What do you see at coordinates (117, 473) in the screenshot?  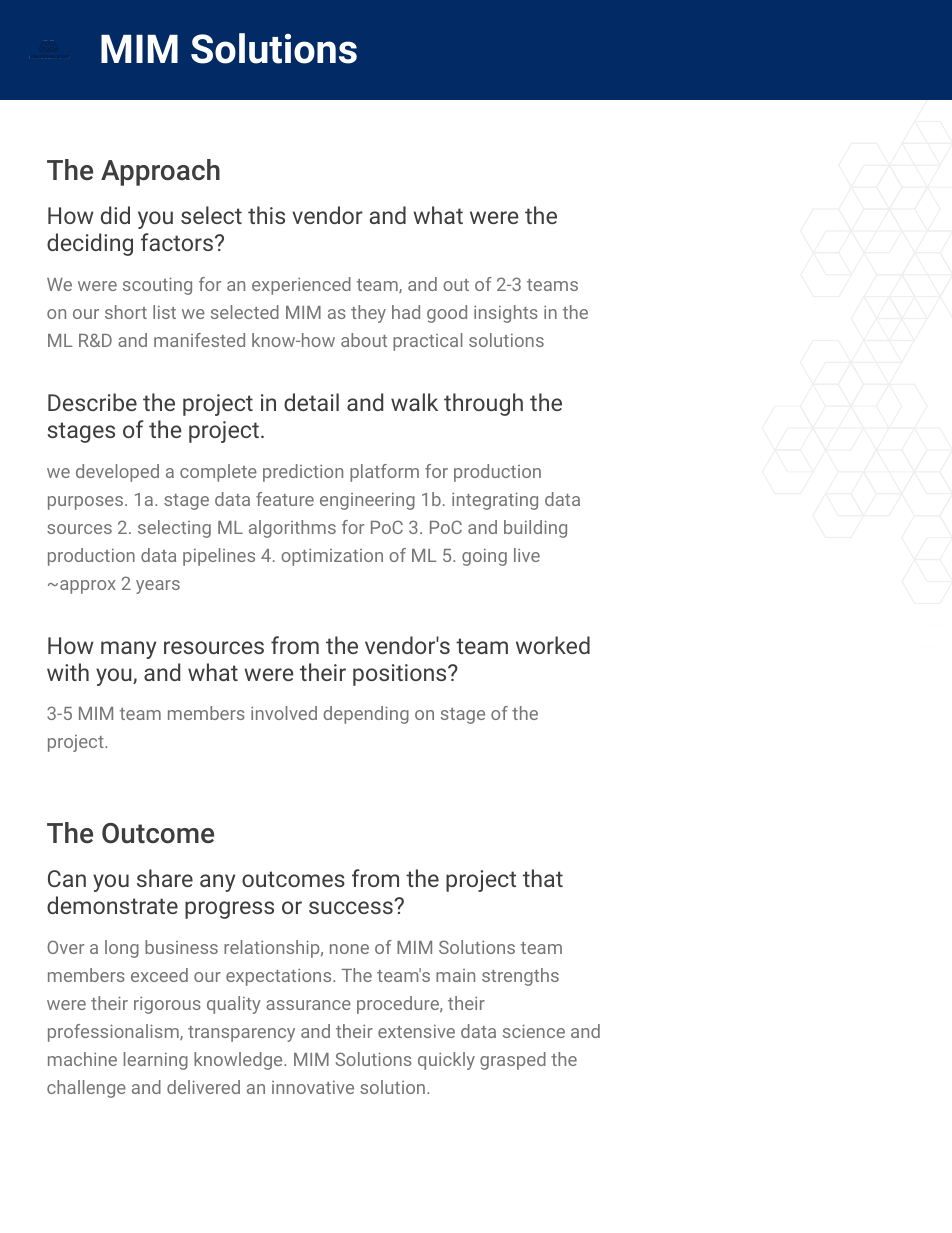 I see `developed` at bounding box center [117, 473].
